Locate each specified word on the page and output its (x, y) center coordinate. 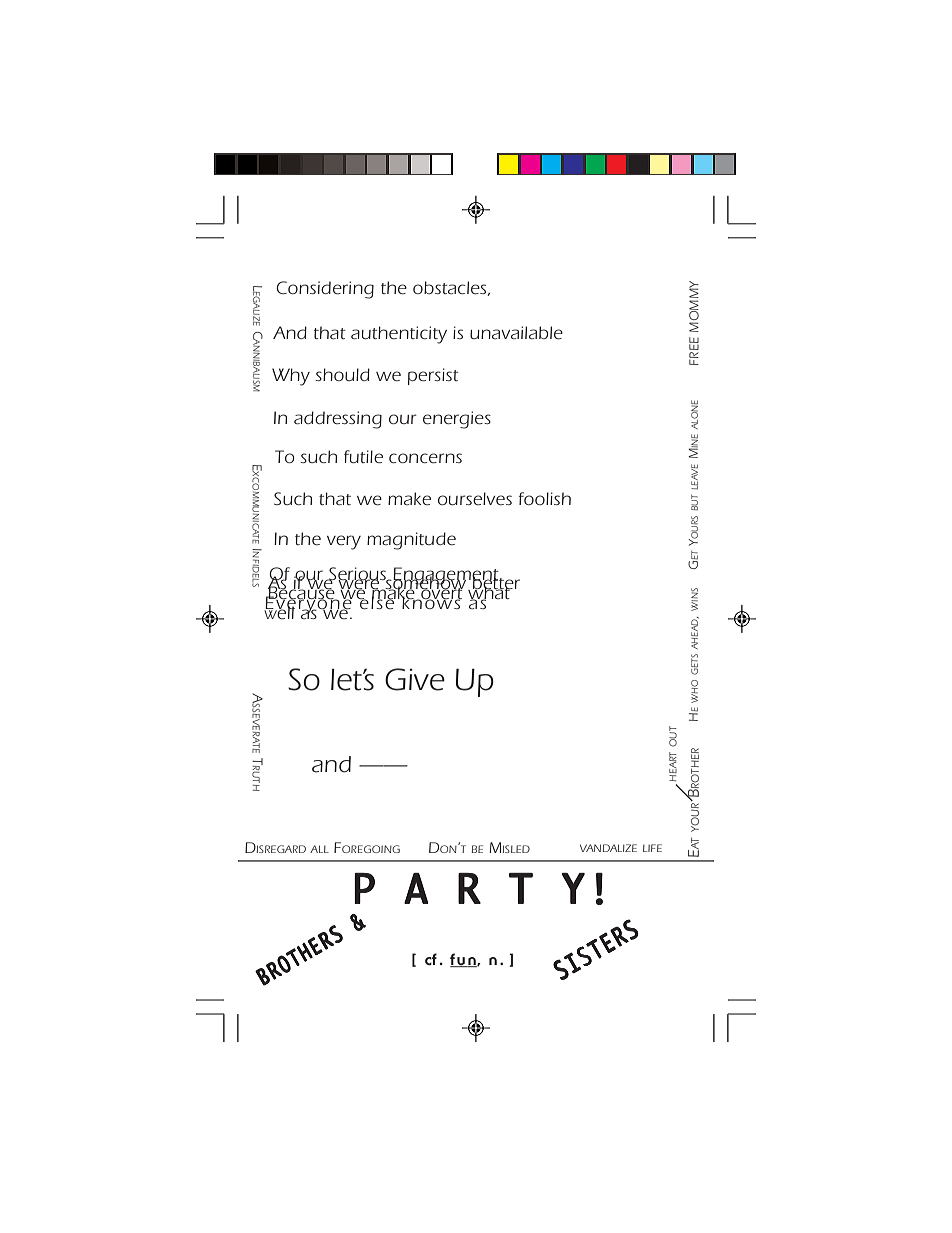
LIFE (652, 848)
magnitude (411, 541)
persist (433, 376)
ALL (319, 849)
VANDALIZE (608, 848)
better (496, 583)
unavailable (516, 333)
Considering (325, 290)
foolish (545, 498)
